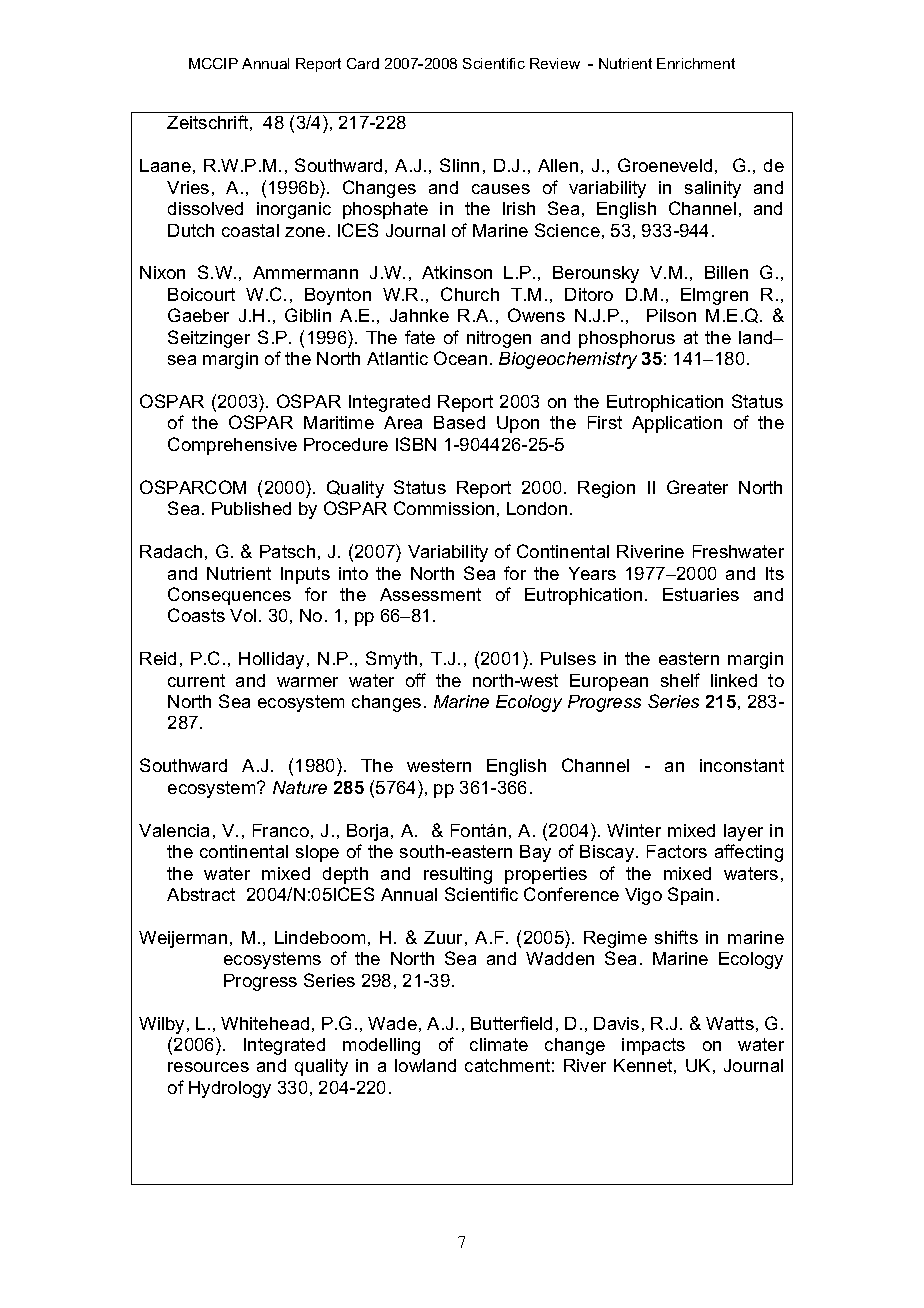  What do you see at coordinates (188, 187) in the page?
I see `Vries` at bounding box center [188, 187].
